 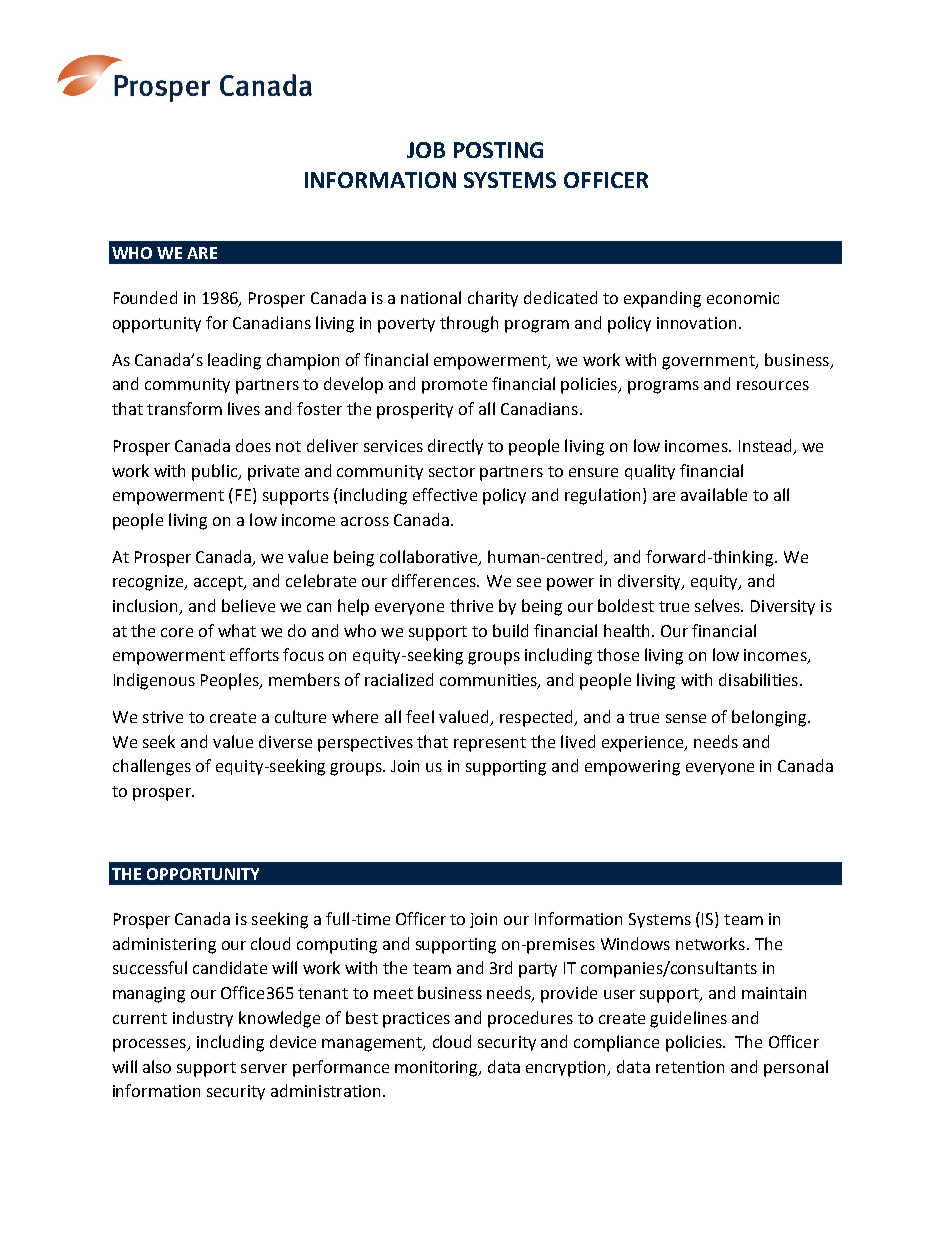 What do you see at coordinates (216, 472) in the screenshot?
I see `public` at bounding box center [216, 472].
